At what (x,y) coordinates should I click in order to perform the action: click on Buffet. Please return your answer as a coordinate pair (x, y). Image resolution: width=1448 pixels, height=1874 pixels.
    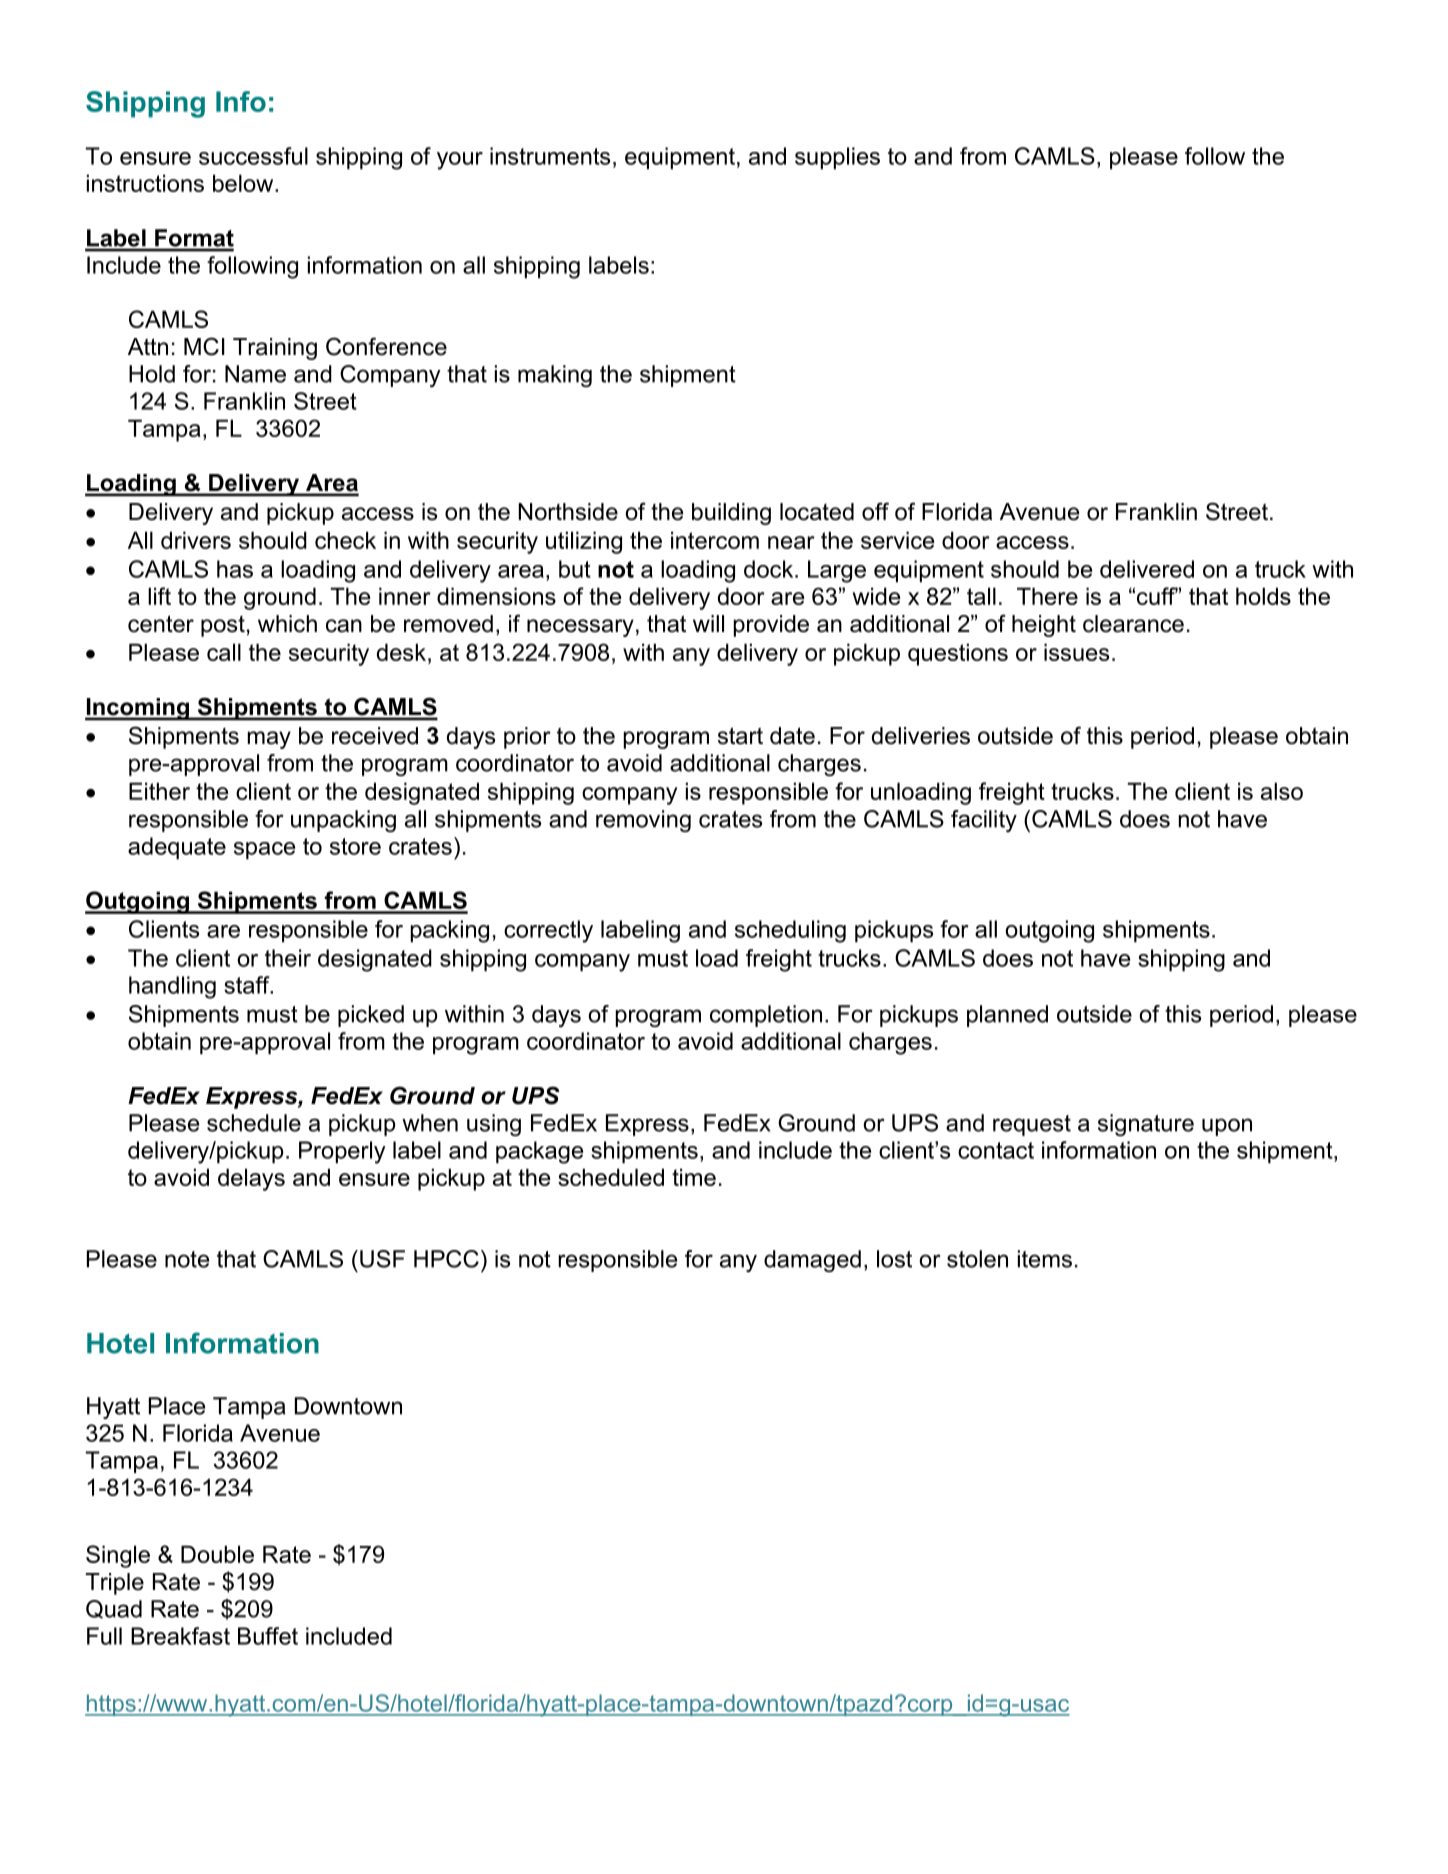
    Looking at the image, I should click on (268, 1636).
